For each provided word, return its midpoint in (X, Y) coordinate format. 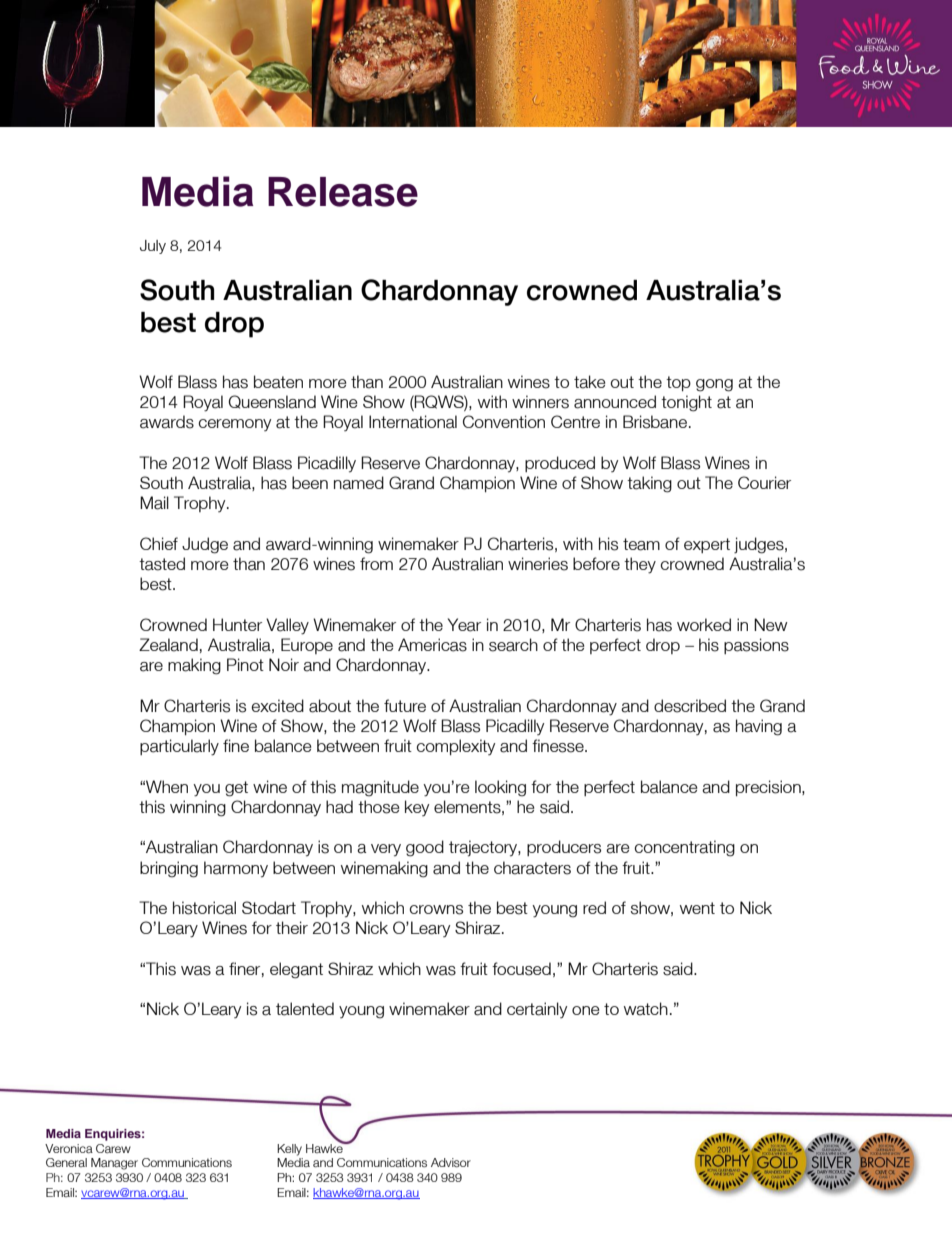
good (425, 848)
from (376, 563)
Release (343, 192)
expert (707, 545)
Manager (114, 1164)
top (678, 384)
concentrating (684, 848)
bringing (169, 869)
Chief (159, 543)
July (153, 247)
